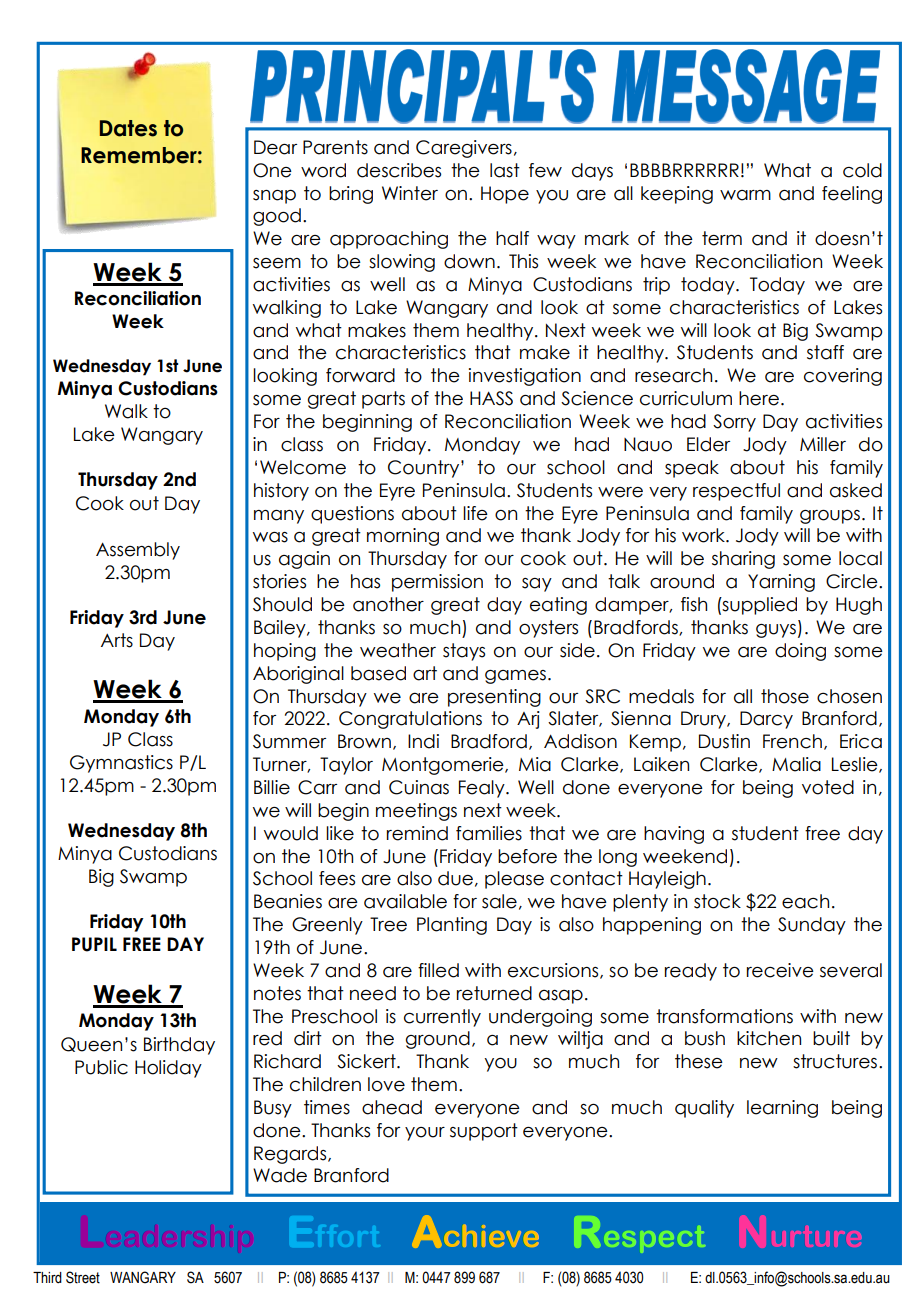  Describe the element at coordinates (494, 698) in the screenshot. I see `presenting` at that location.
